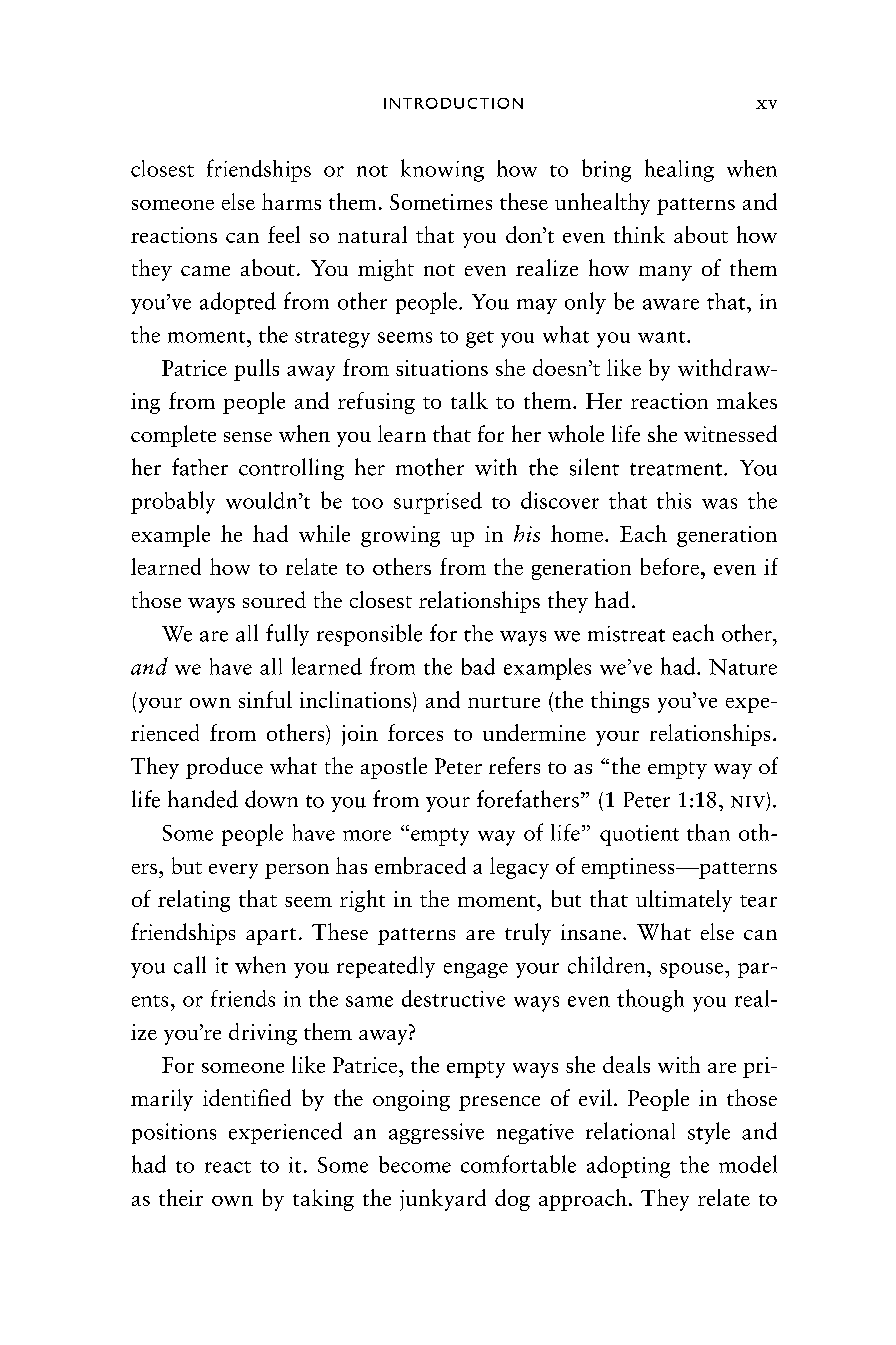 Image resolution: width=896 pixels, height=1345 pixels. I want to click on their, so click(181, 1197).
